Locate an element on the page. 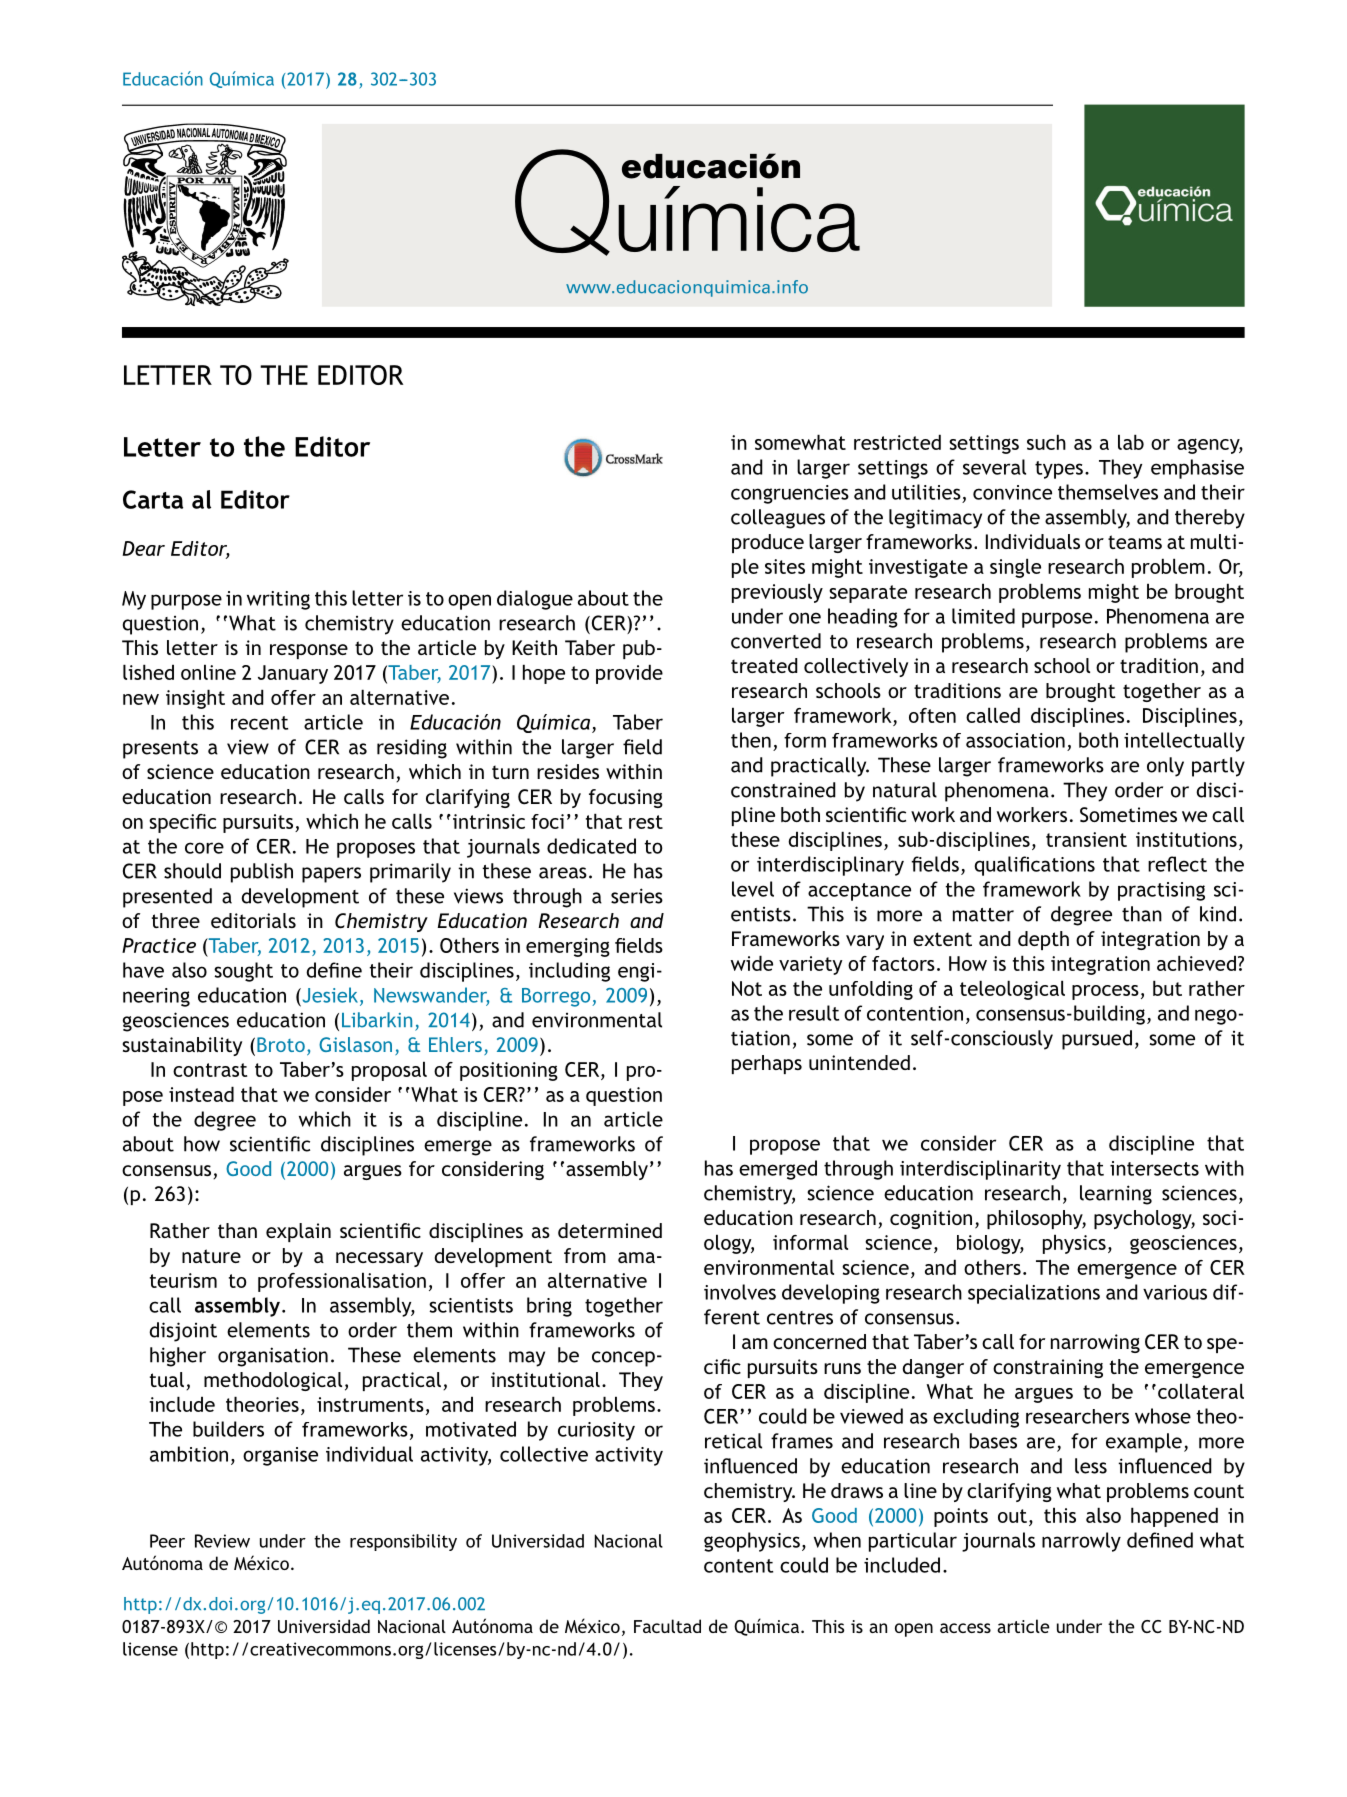 Image resolution: width=1347 pixels, height=1797 pixels. Carta is located at coordinates (153, 499).
